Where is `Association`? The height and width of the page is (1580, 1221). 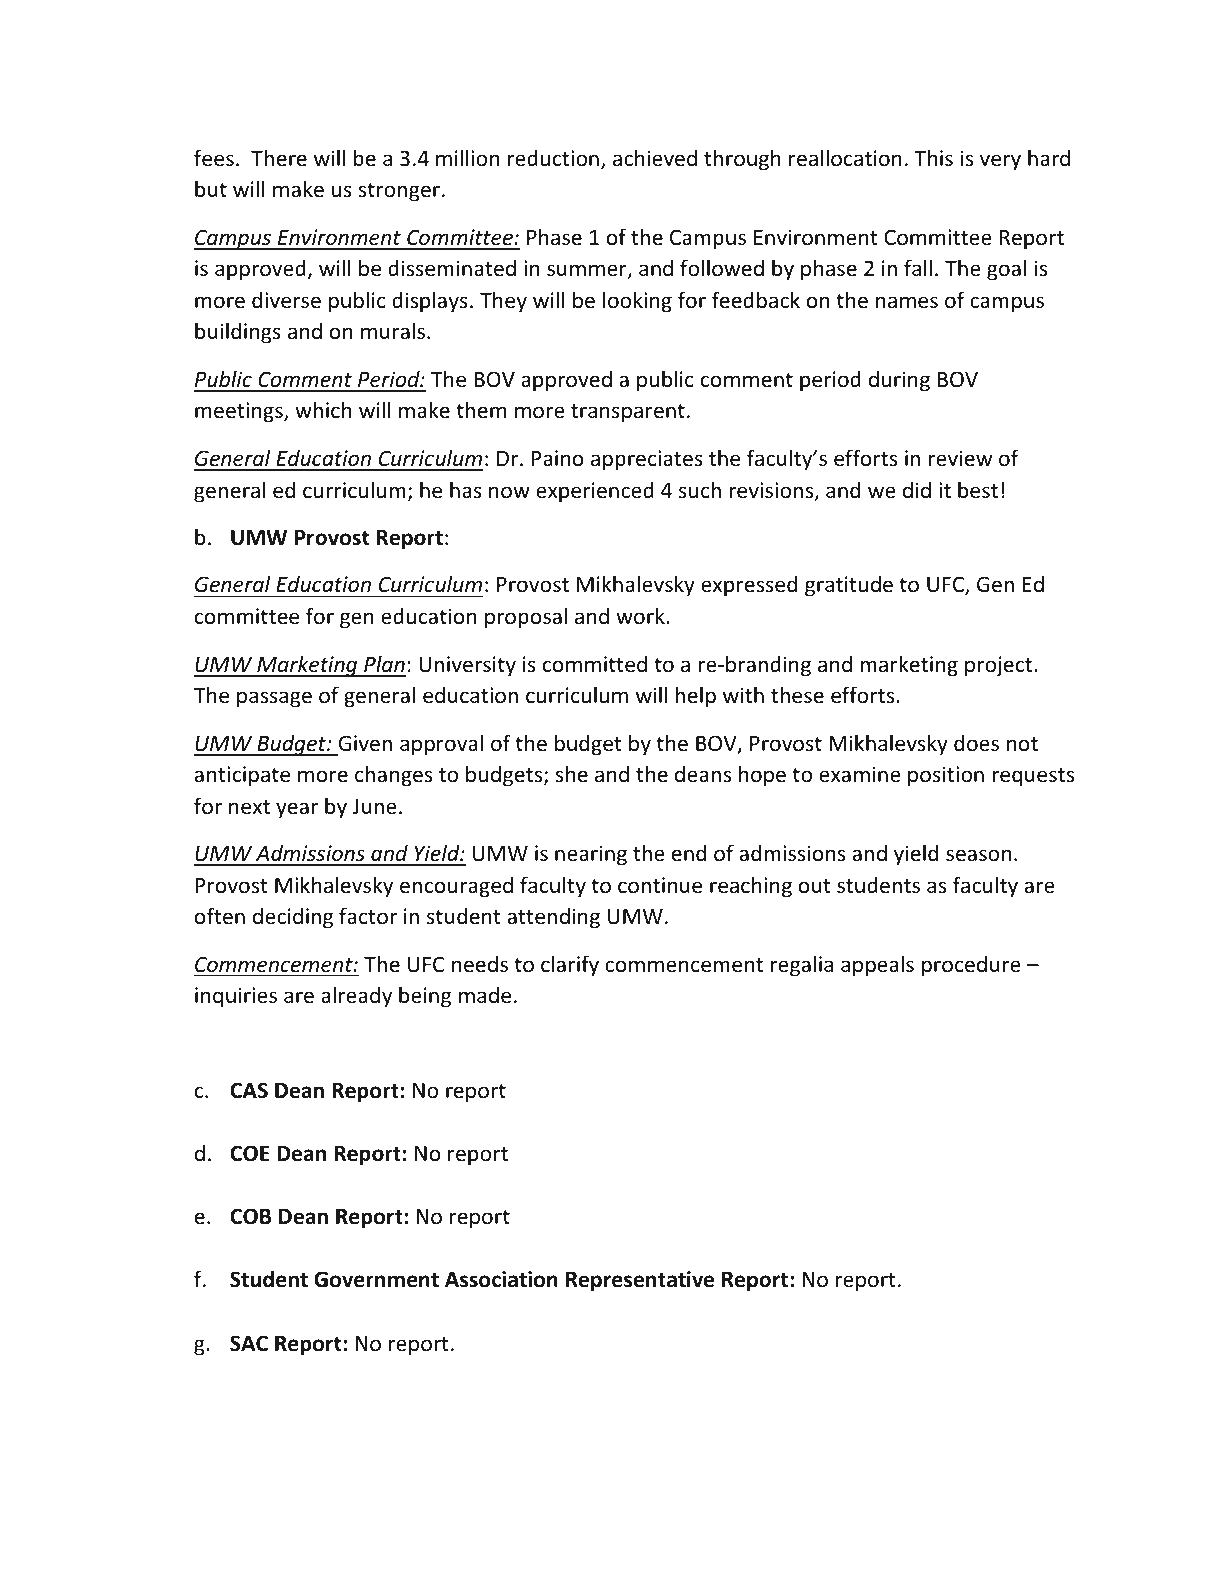
Association is located at coordinates (501, 1279).
